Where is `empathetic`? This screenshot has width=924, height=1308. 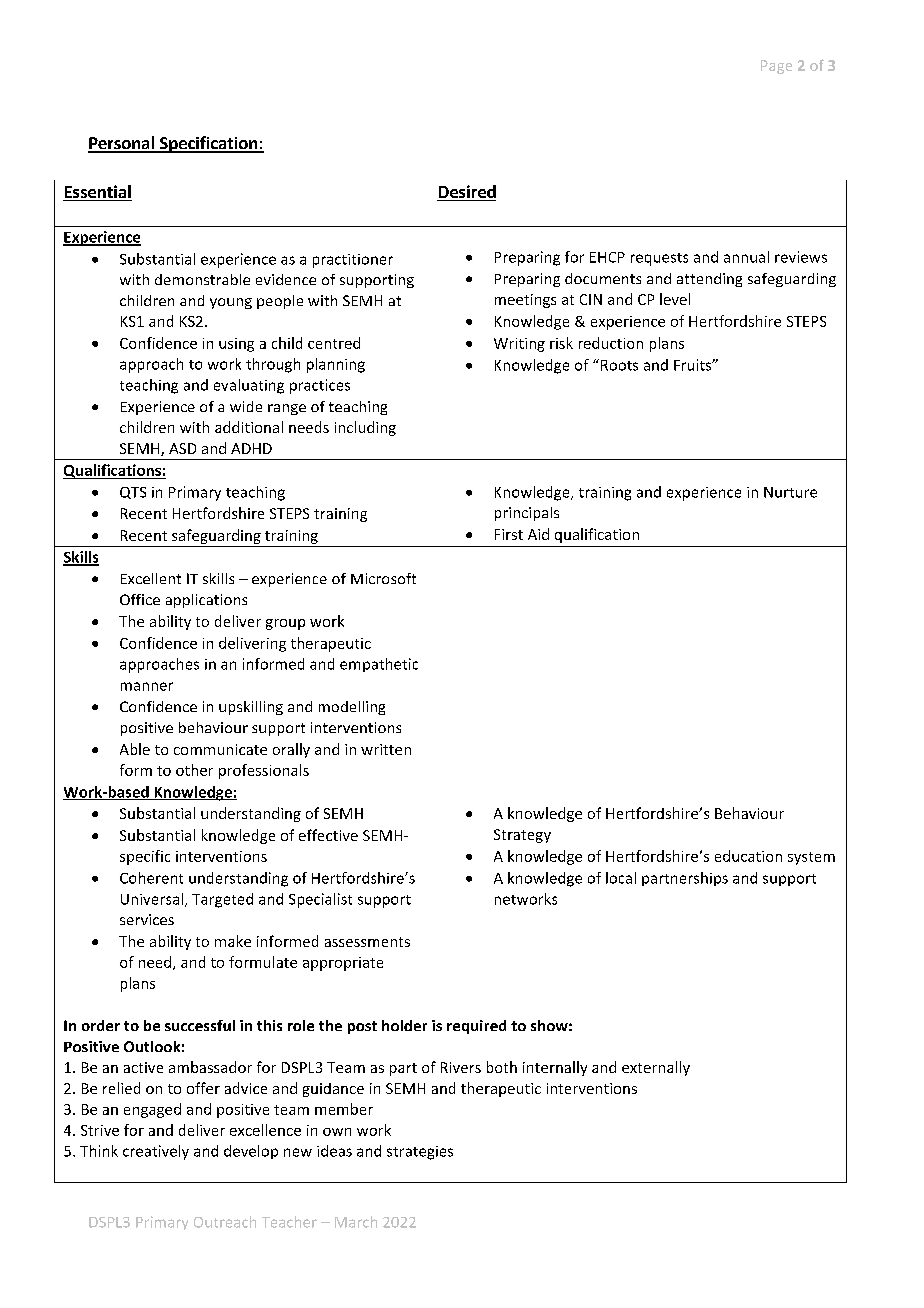
empathetic is located at coordinates (379, 665).
